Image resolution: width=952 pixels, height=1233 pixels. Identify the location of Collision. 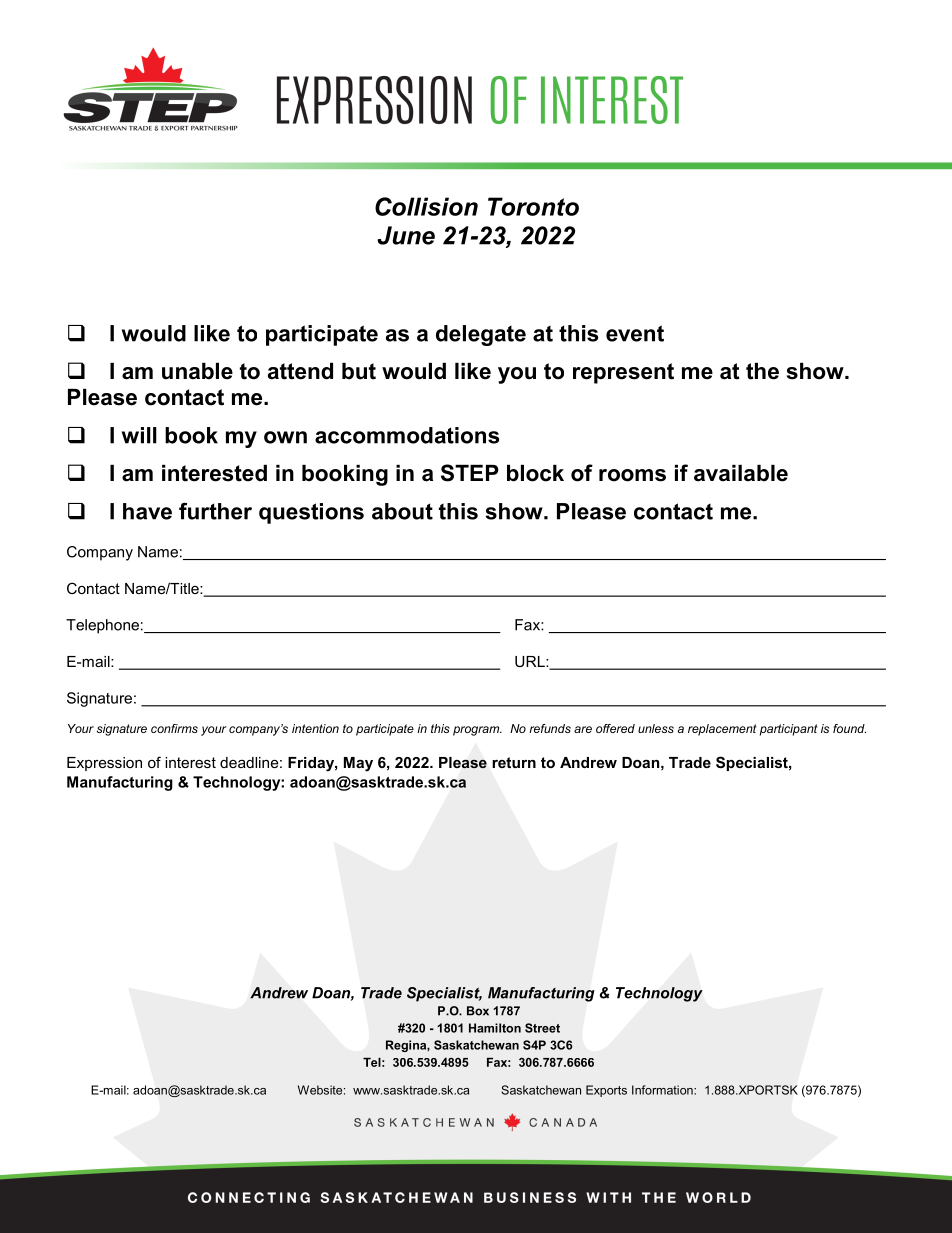
(426, 206).
